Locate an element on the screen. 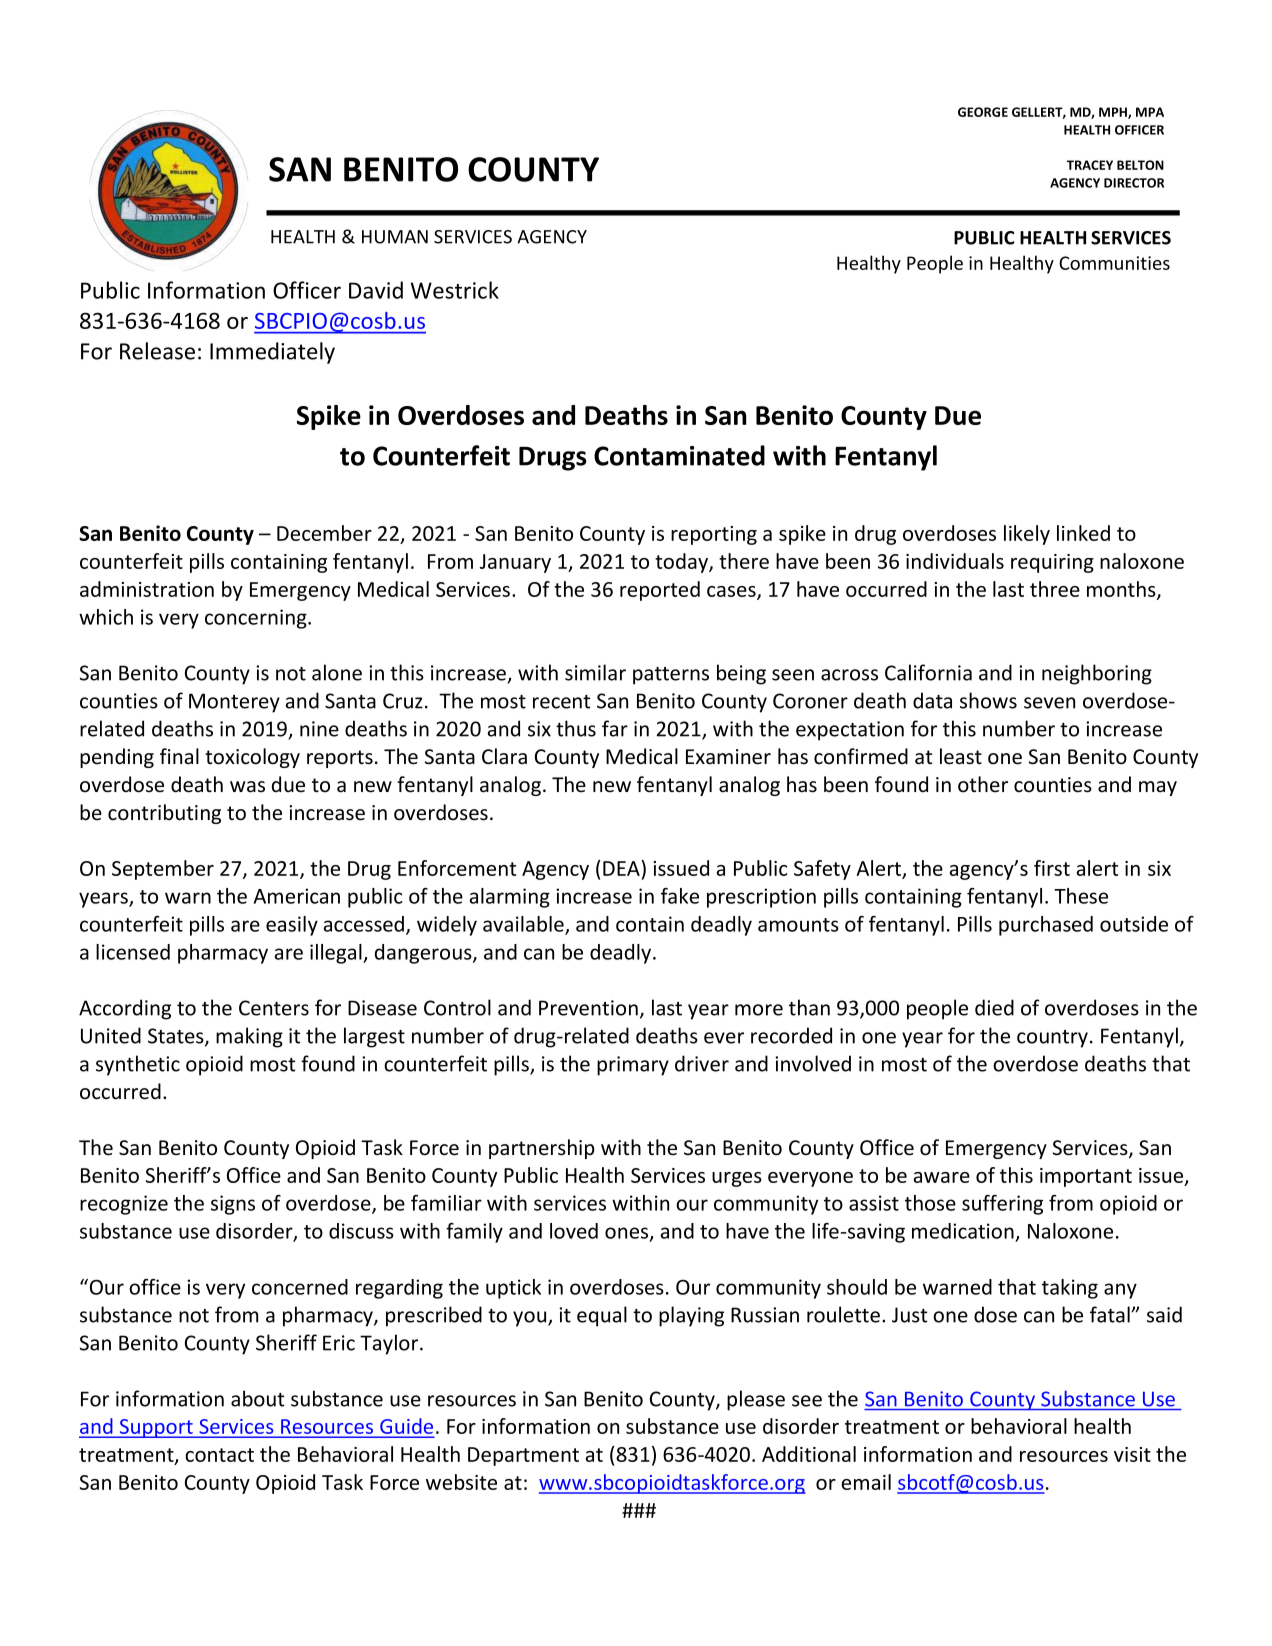 Image resolution: width=1272 pixels, height=1646 pixels. suffering is located at coordinates (1002, 1205).
